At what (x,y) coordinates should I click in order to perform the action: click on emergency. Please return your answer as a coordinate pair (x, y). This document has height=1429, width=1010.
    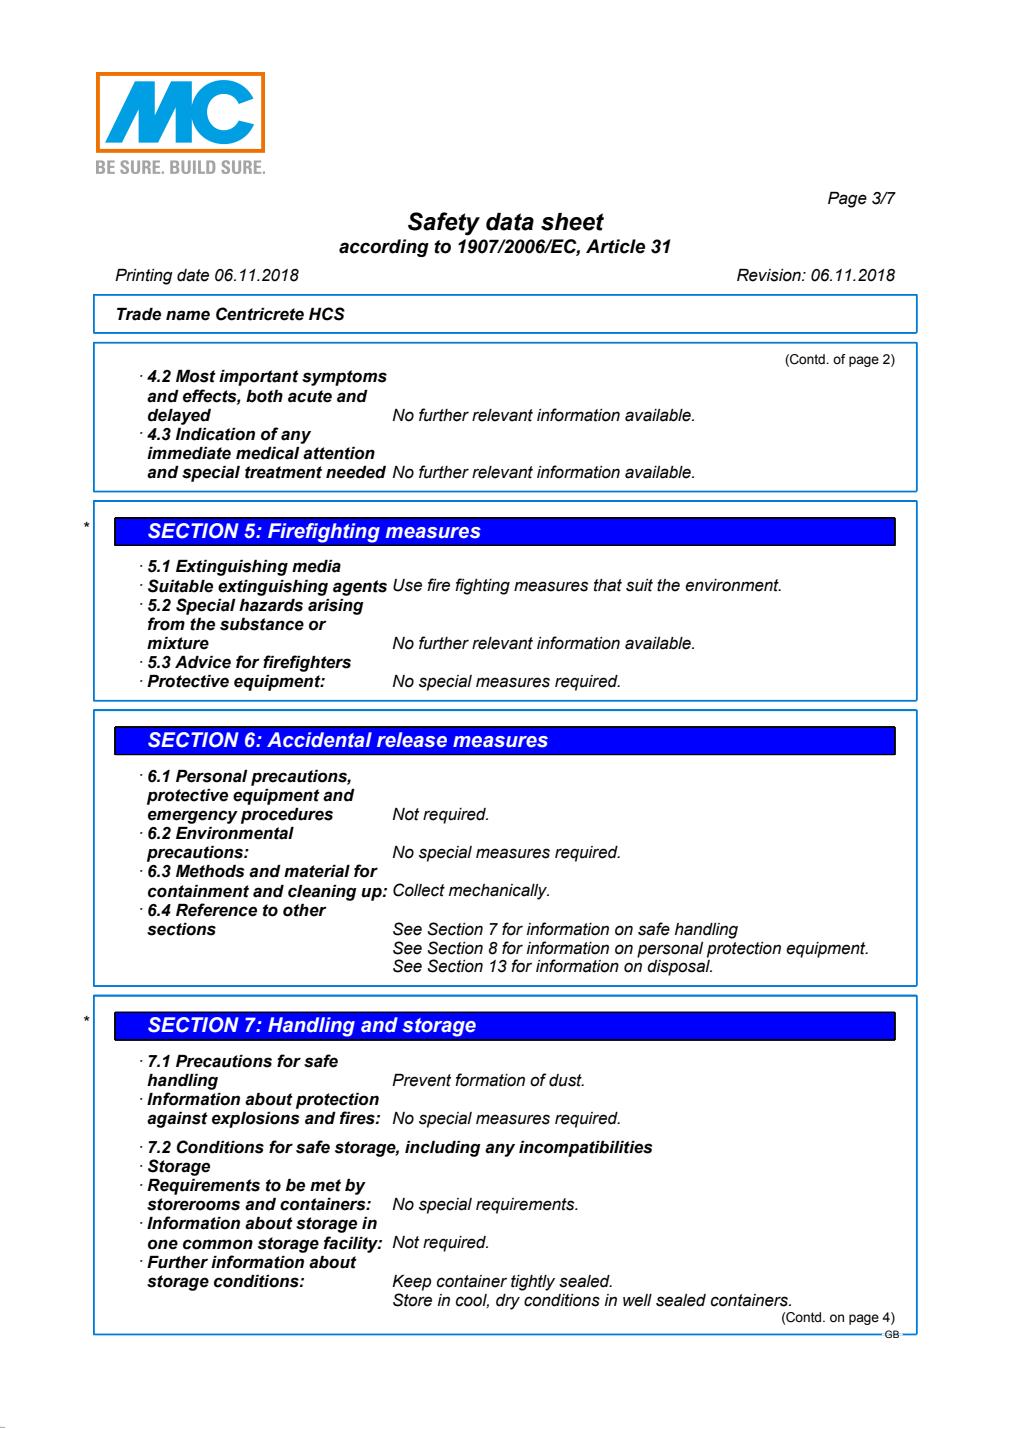
    Looking at the image, I should click on (193, 817).
